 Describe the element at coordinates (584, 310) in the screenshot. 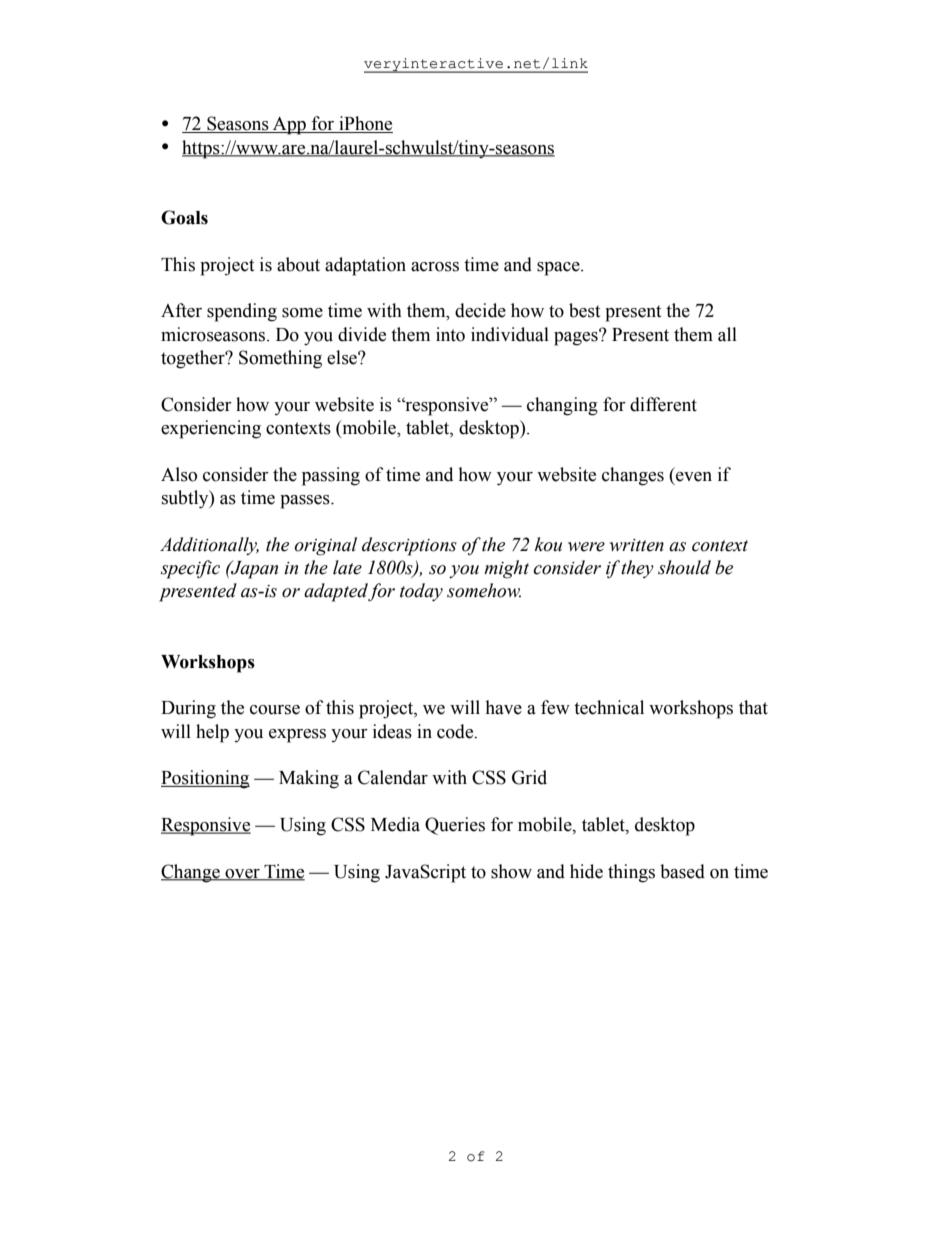

I see `best` at that location.
